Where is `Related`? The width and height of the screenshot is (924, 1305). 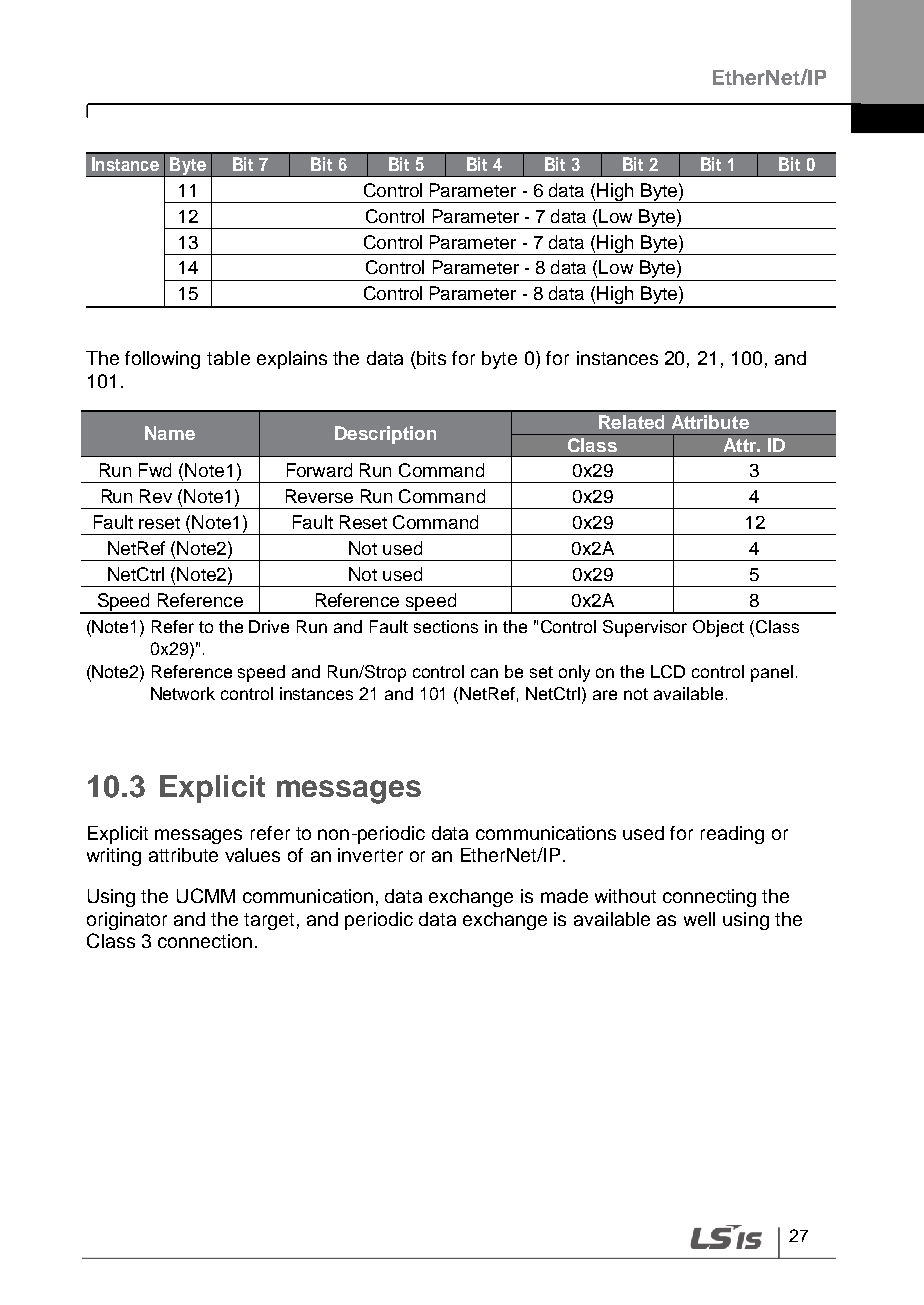 Related is located at coordinates (631, 422).
